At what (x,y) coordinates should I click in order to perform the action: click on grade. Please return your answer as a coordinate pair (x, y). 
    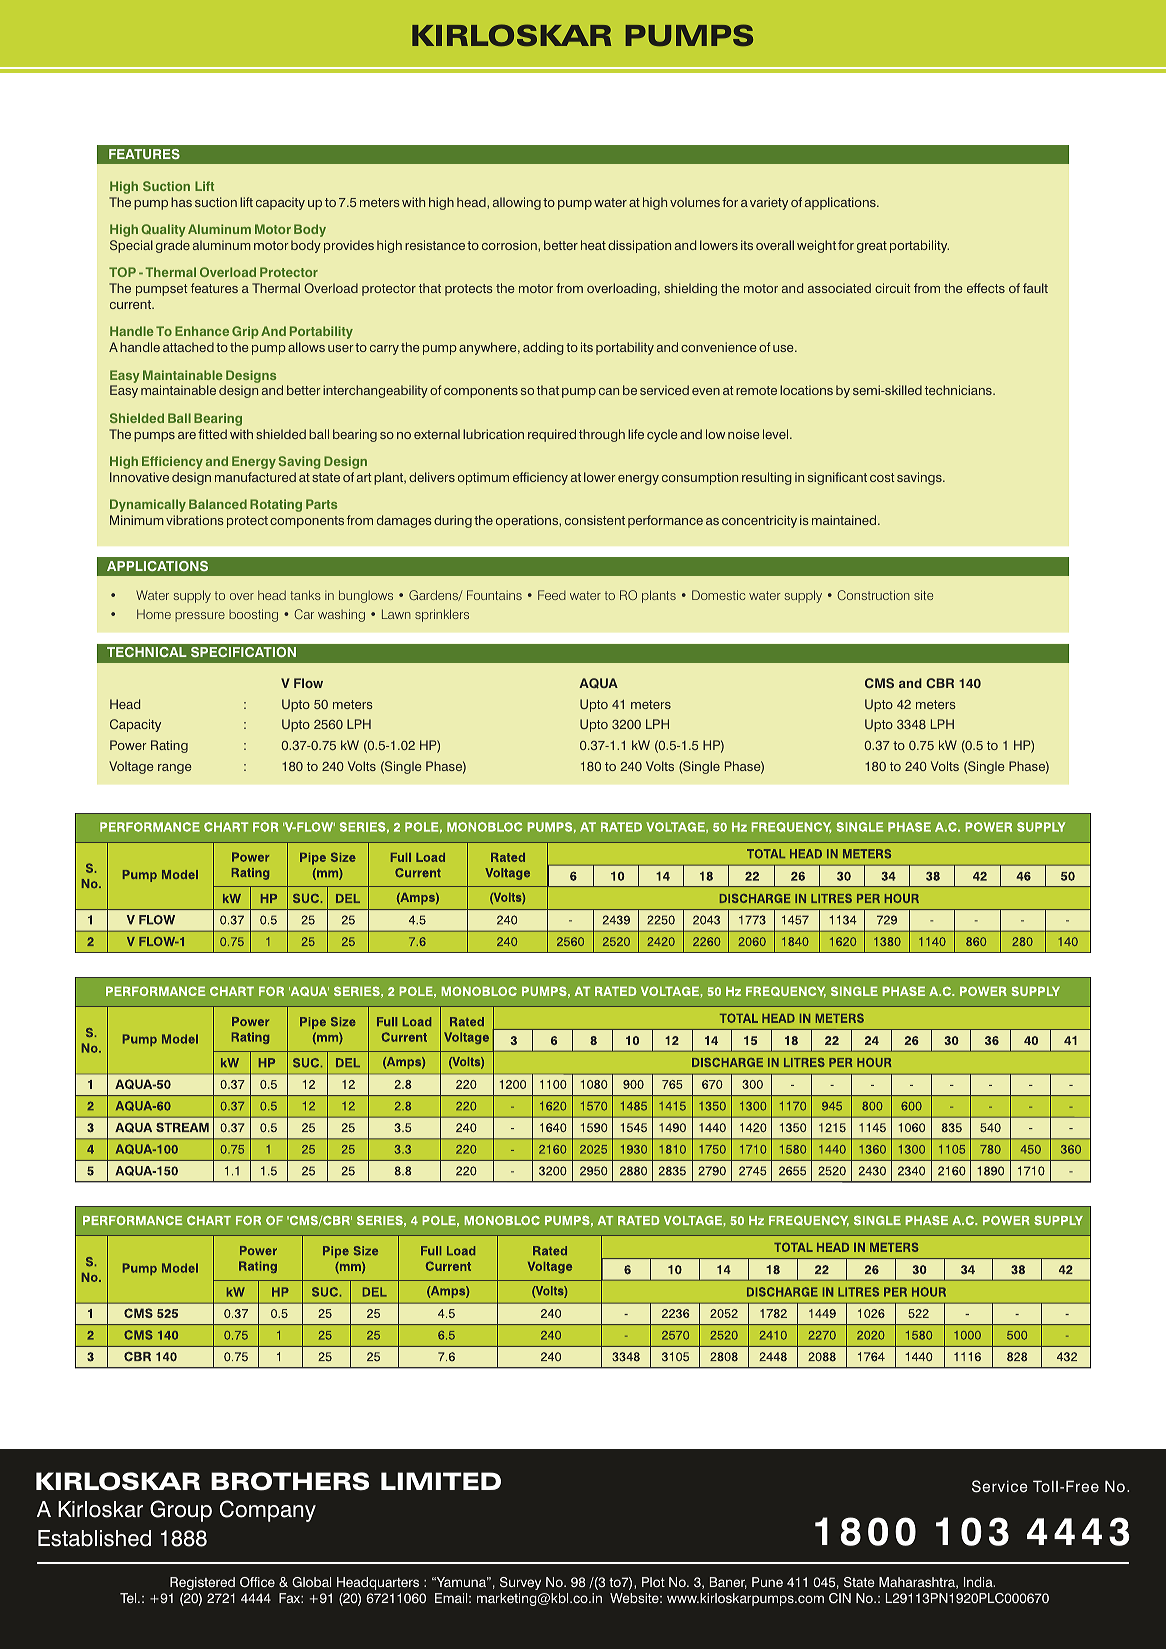
    Looking at the image, I should click on (173, 246).
